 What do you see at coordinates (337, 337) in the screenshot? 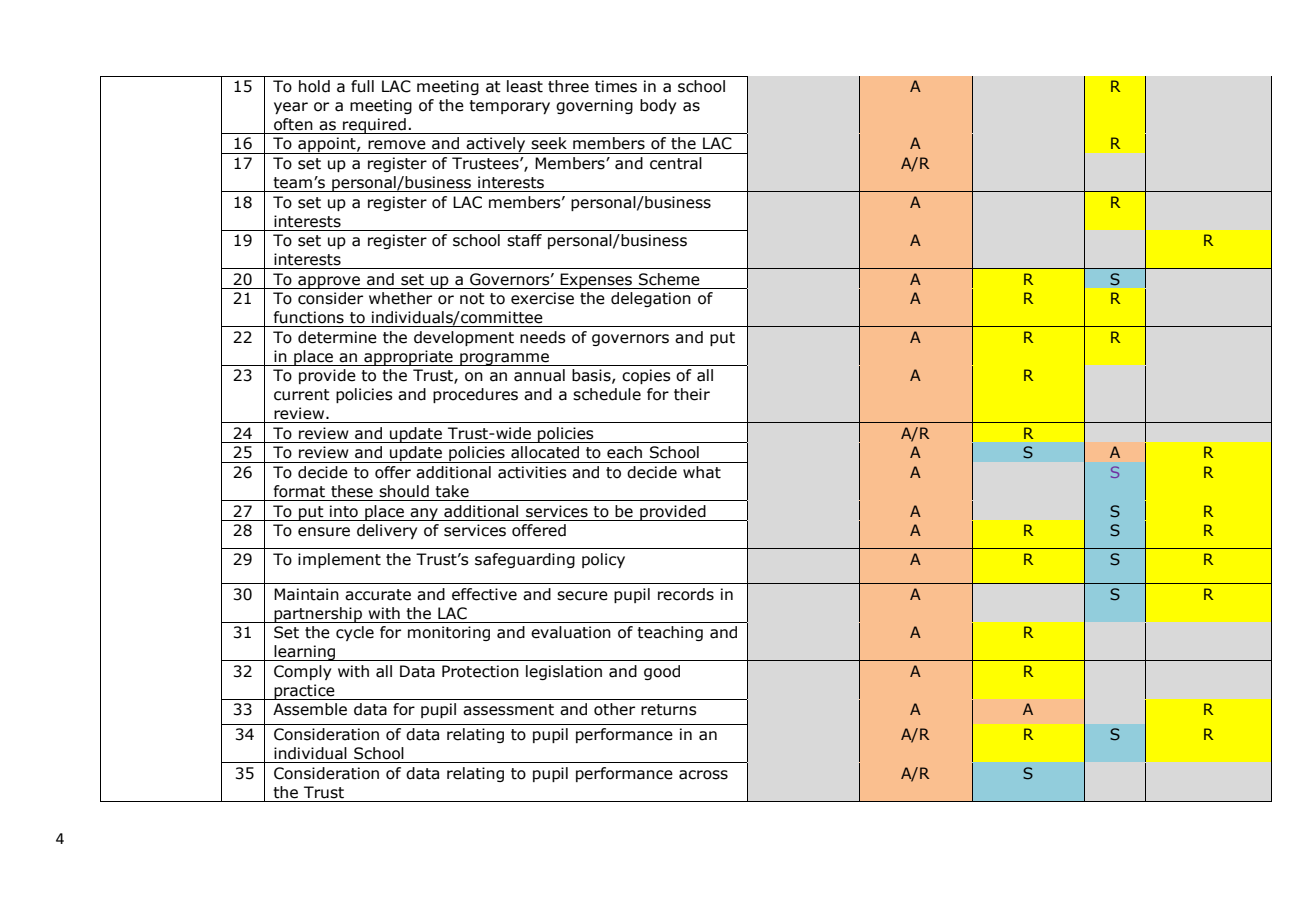
I see `determine` at bounding box center [337, 337].
